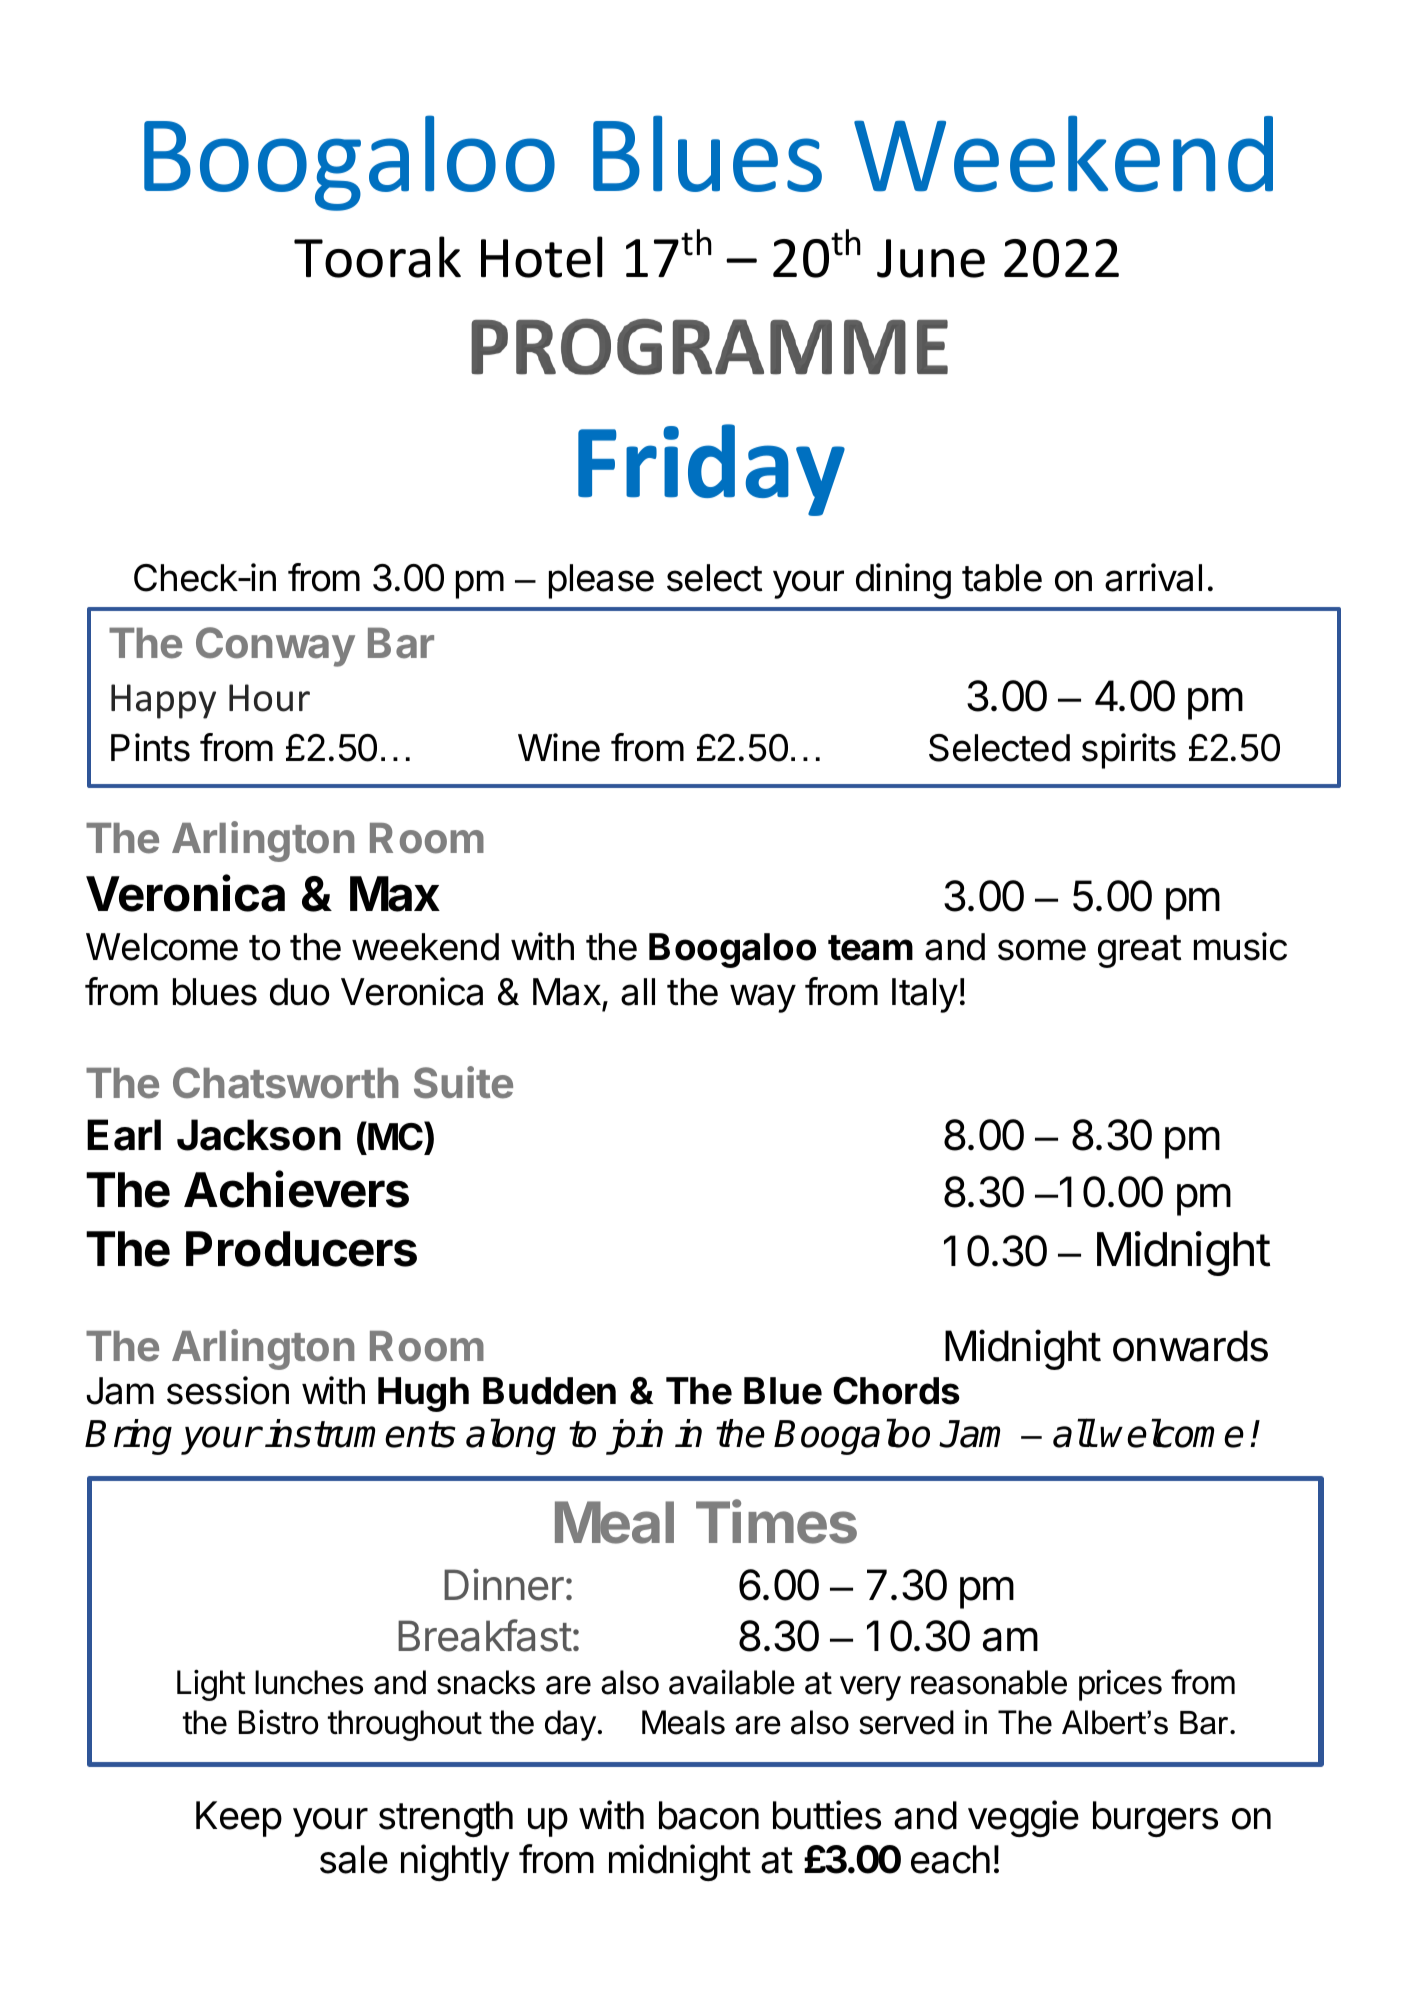  I want to click on burgers, so click(1155, 1819).
